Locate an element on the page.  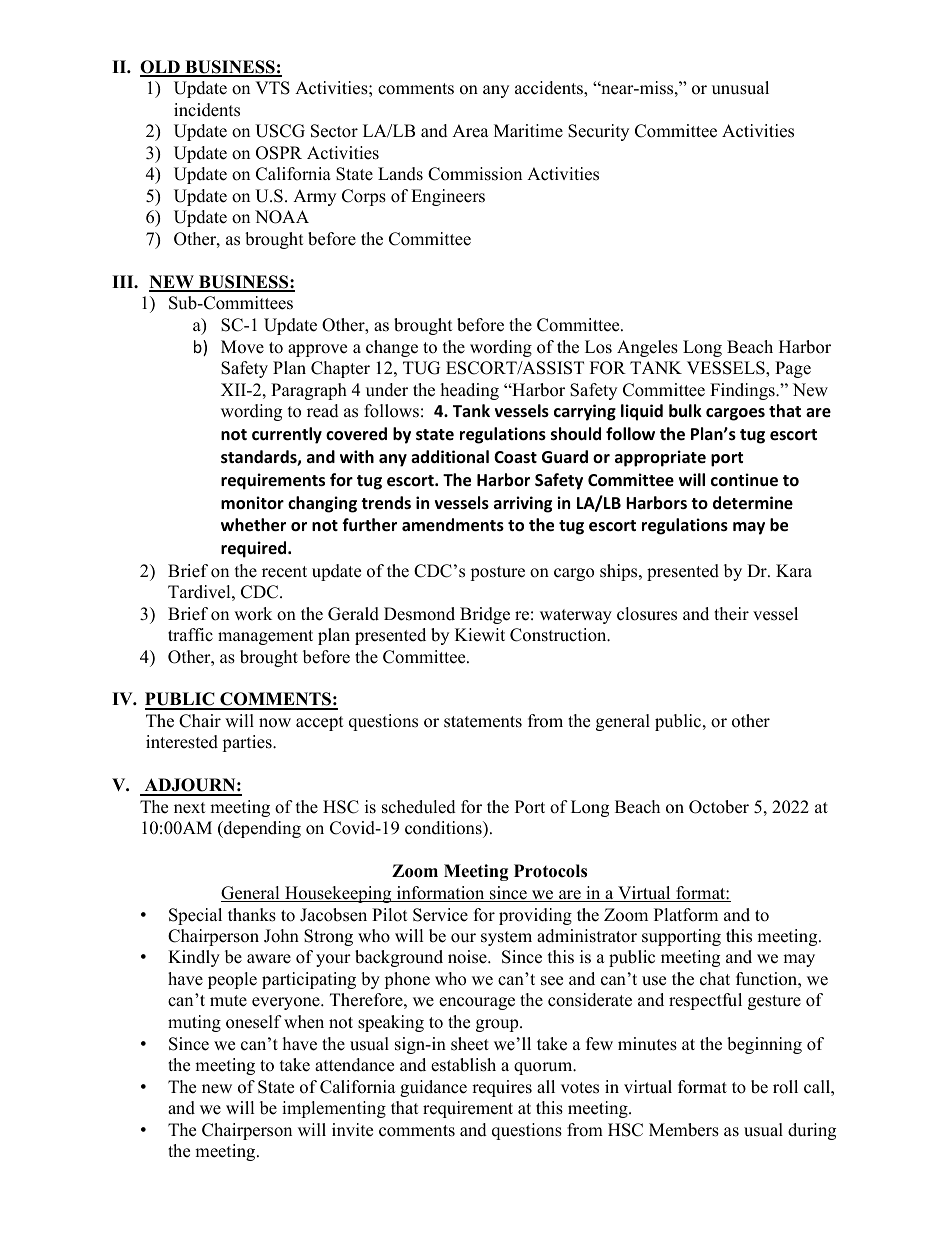
implementing is located at coordinates (334, 1109).
